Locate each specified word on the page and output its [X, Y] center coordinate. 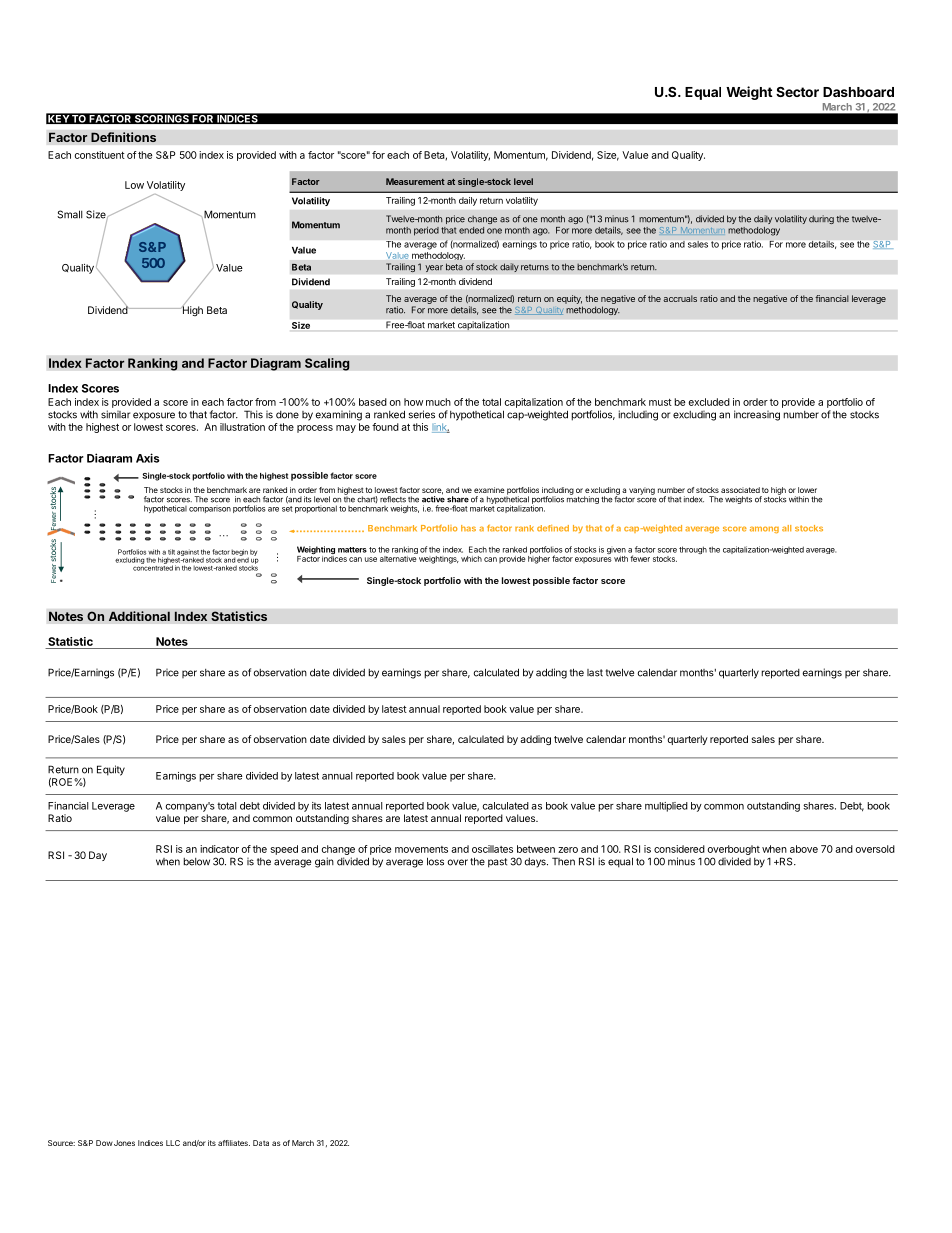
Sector [797, 92]
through [693, 550]
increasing [757, 415]
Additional [139, 616]
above [804, 849]
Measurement [415, 181]
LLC [173, 1143]
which [471, 559]
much [438, 402]
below [196, 862]
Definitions [123, 137]
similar [115, 414]
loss [435, 861]
